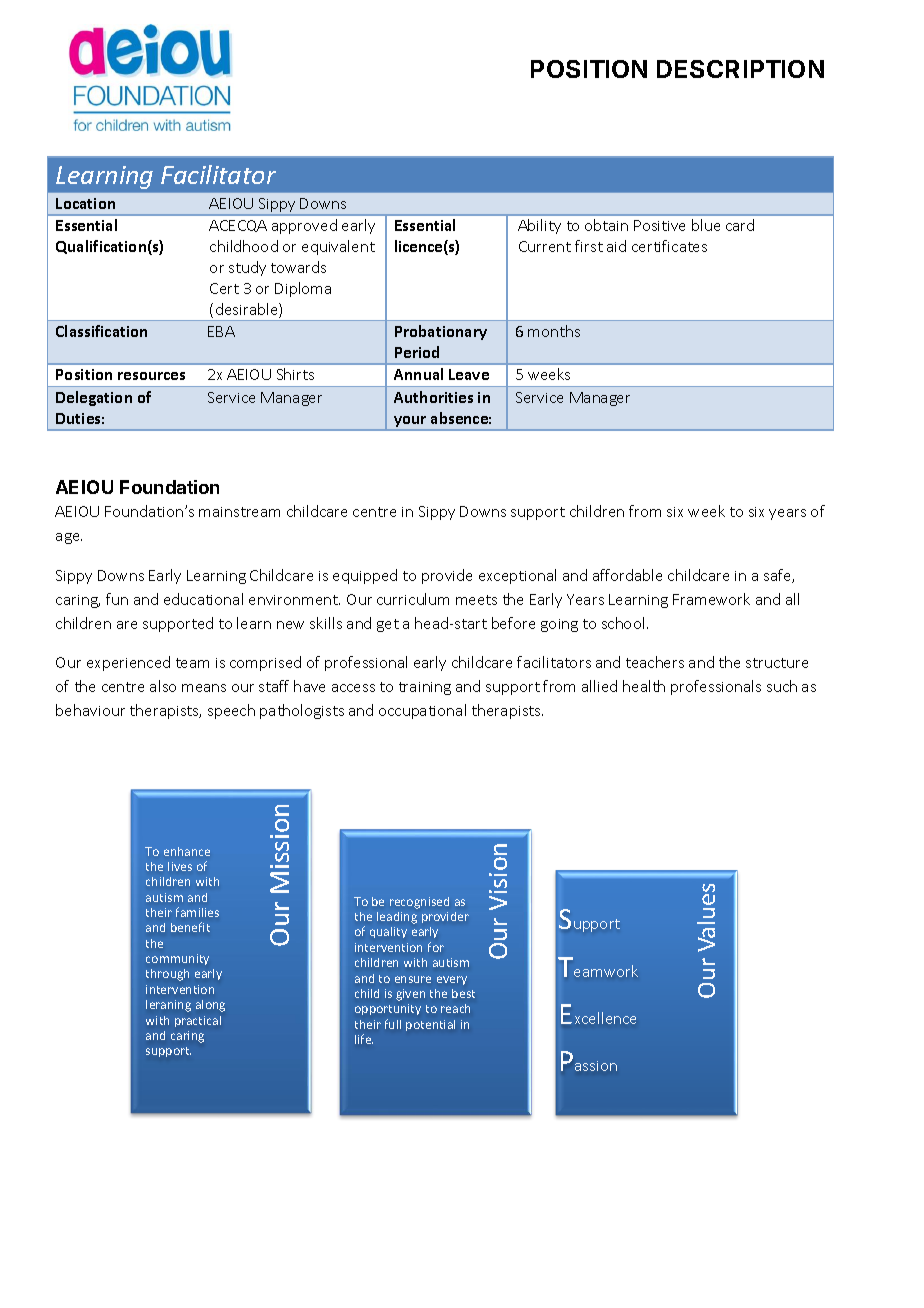 The width and height of the document is (924, 1308). What do you see at coordinates (422, 711) in the document?
I see `occupational` at bounding box center [422, 711].
